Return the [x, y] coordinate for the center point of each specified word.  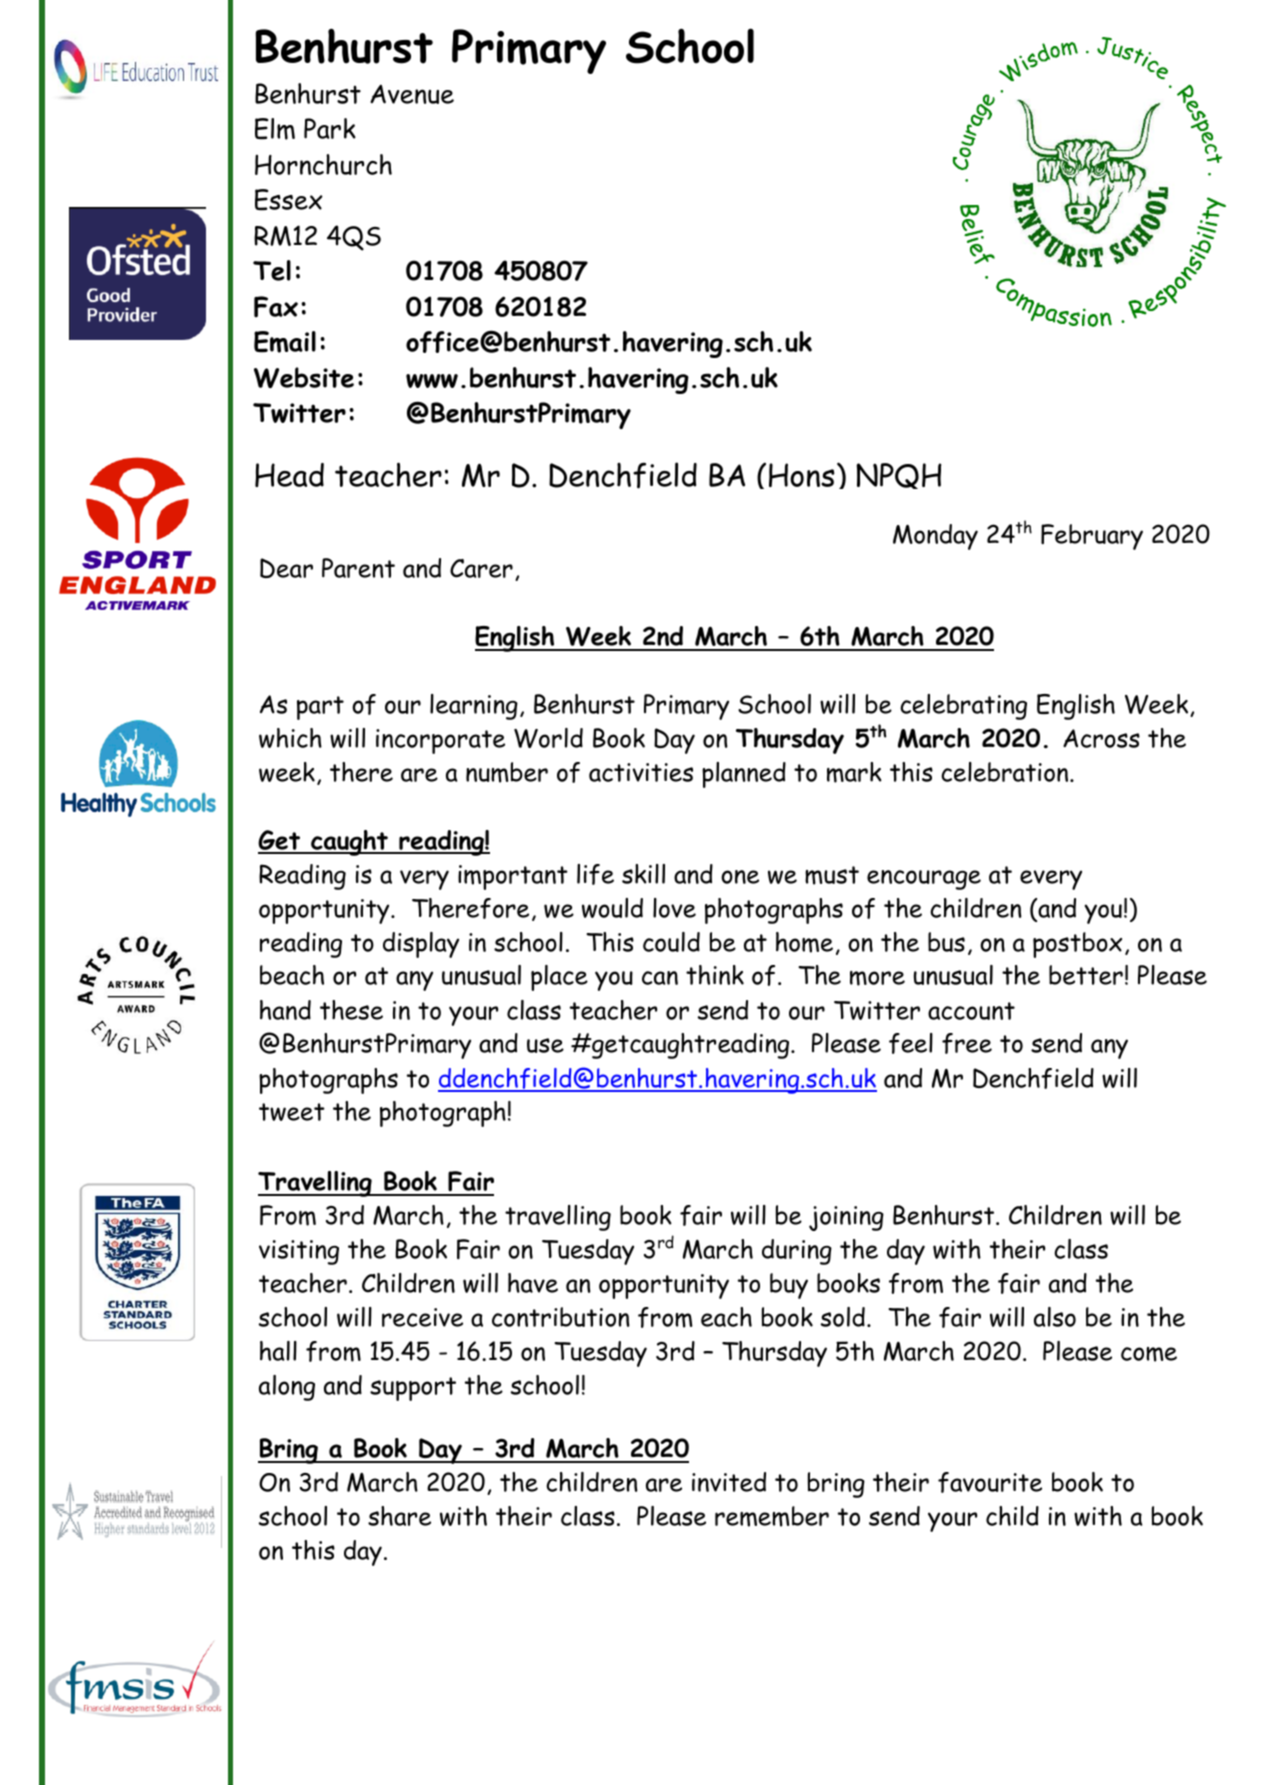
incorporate [440, 741]
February [1092, 537]
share [399, 1516]
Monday [935, 537]
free [967, 1043]
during [797, 1252]
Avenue [412, 94]
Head [289, 475]
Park [330, 128]
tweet [292, 1112]
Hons [802, 475]
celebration [1006, 772]
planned [744, 775]
